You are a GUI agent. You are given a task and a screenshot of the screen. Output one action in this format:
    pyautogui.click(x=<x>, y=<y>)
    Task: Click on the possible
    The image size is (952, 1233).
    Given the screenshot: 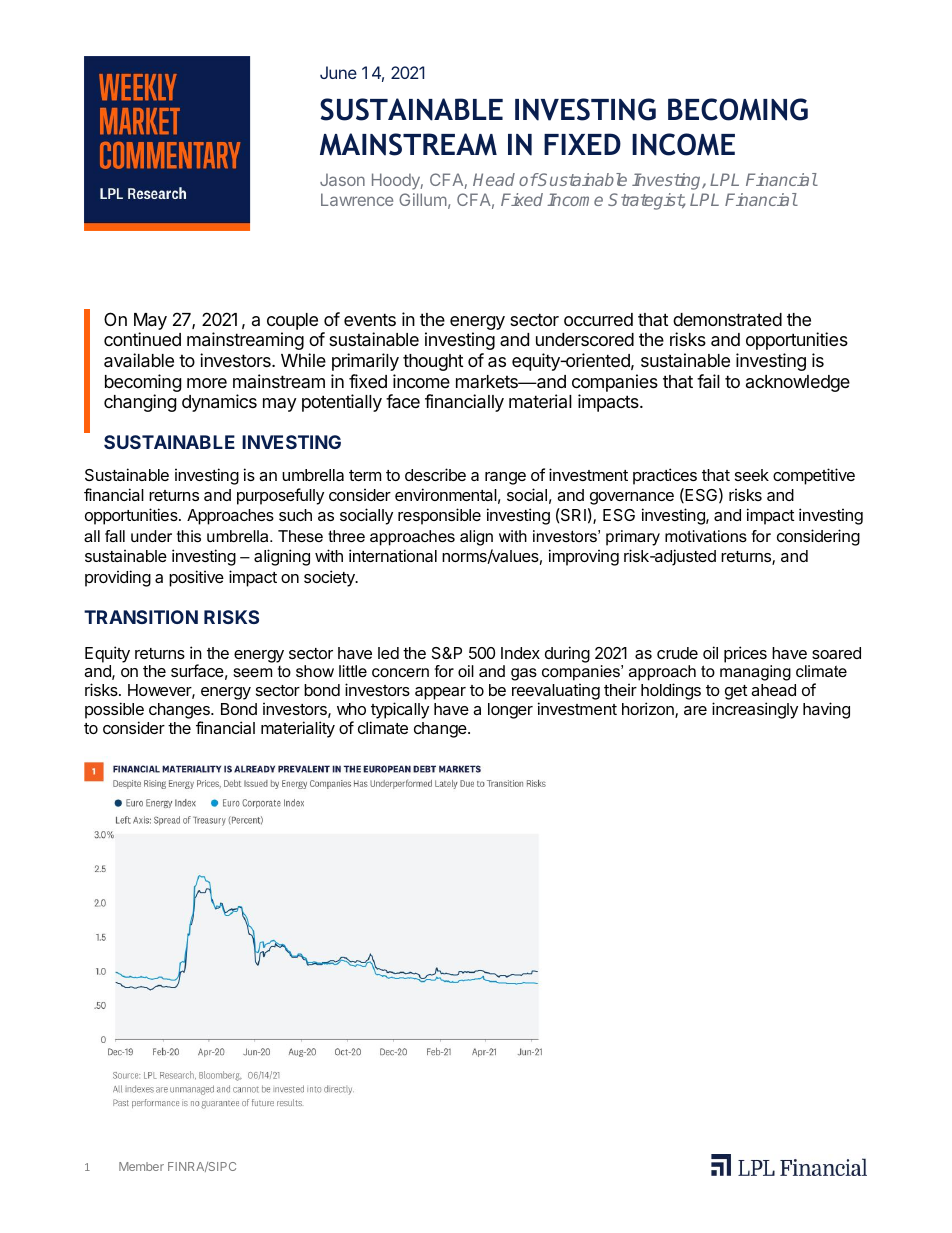 What is the action you would take?
    pyautogui.click(x=114, y=710)
